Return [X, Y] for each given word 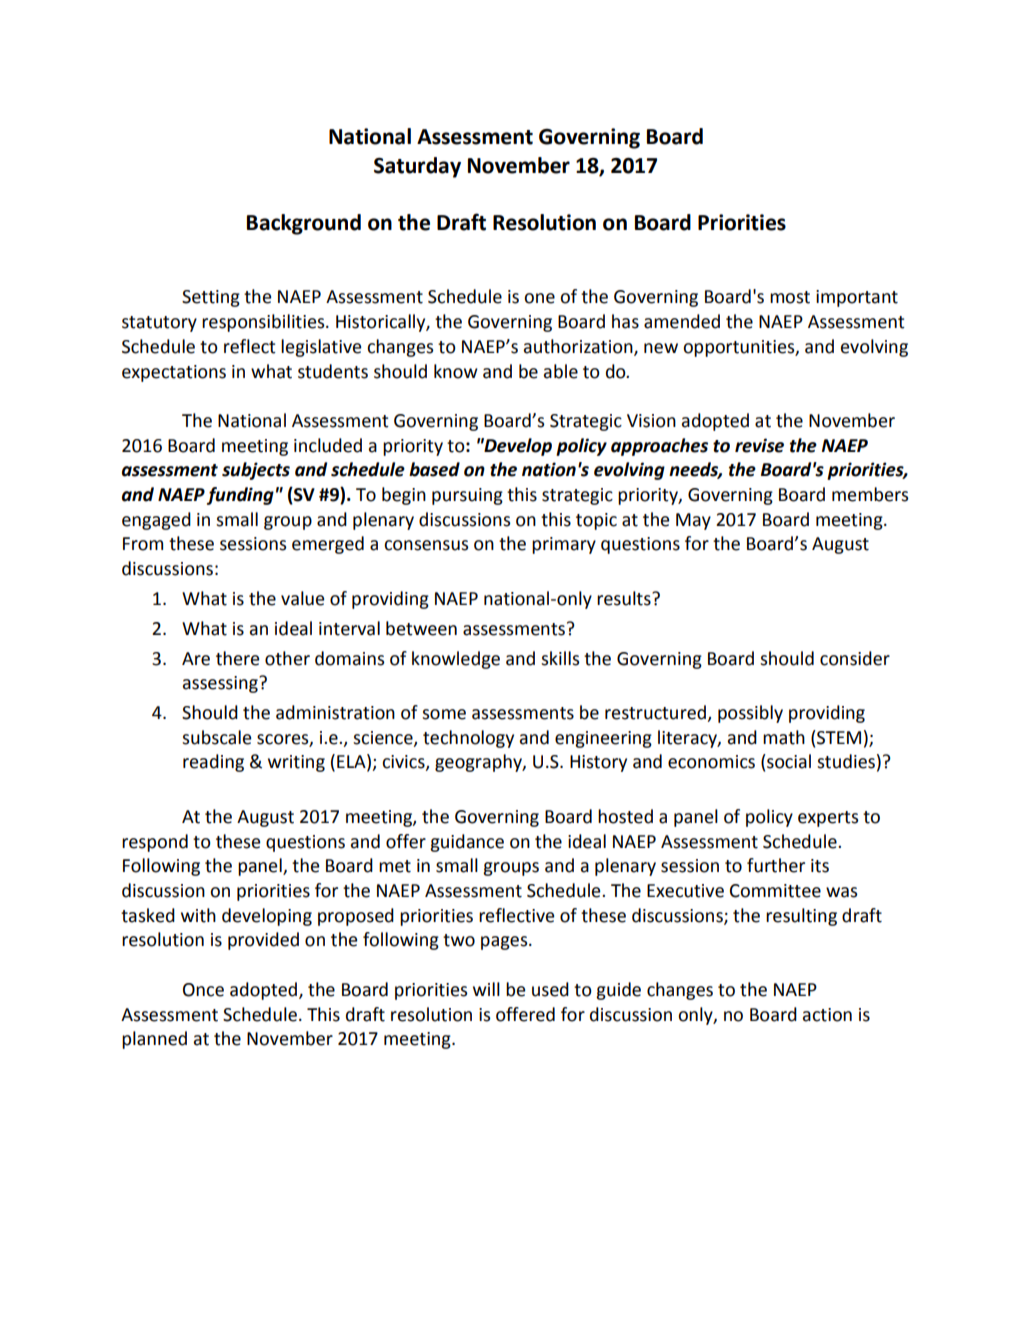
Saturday [417, 167]
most [790, 297]
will [486, 989]
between [421, 628]
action [827, 1015]
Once [203, 990]
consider [855, 658]
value [303, 598]
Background [304, 224]
